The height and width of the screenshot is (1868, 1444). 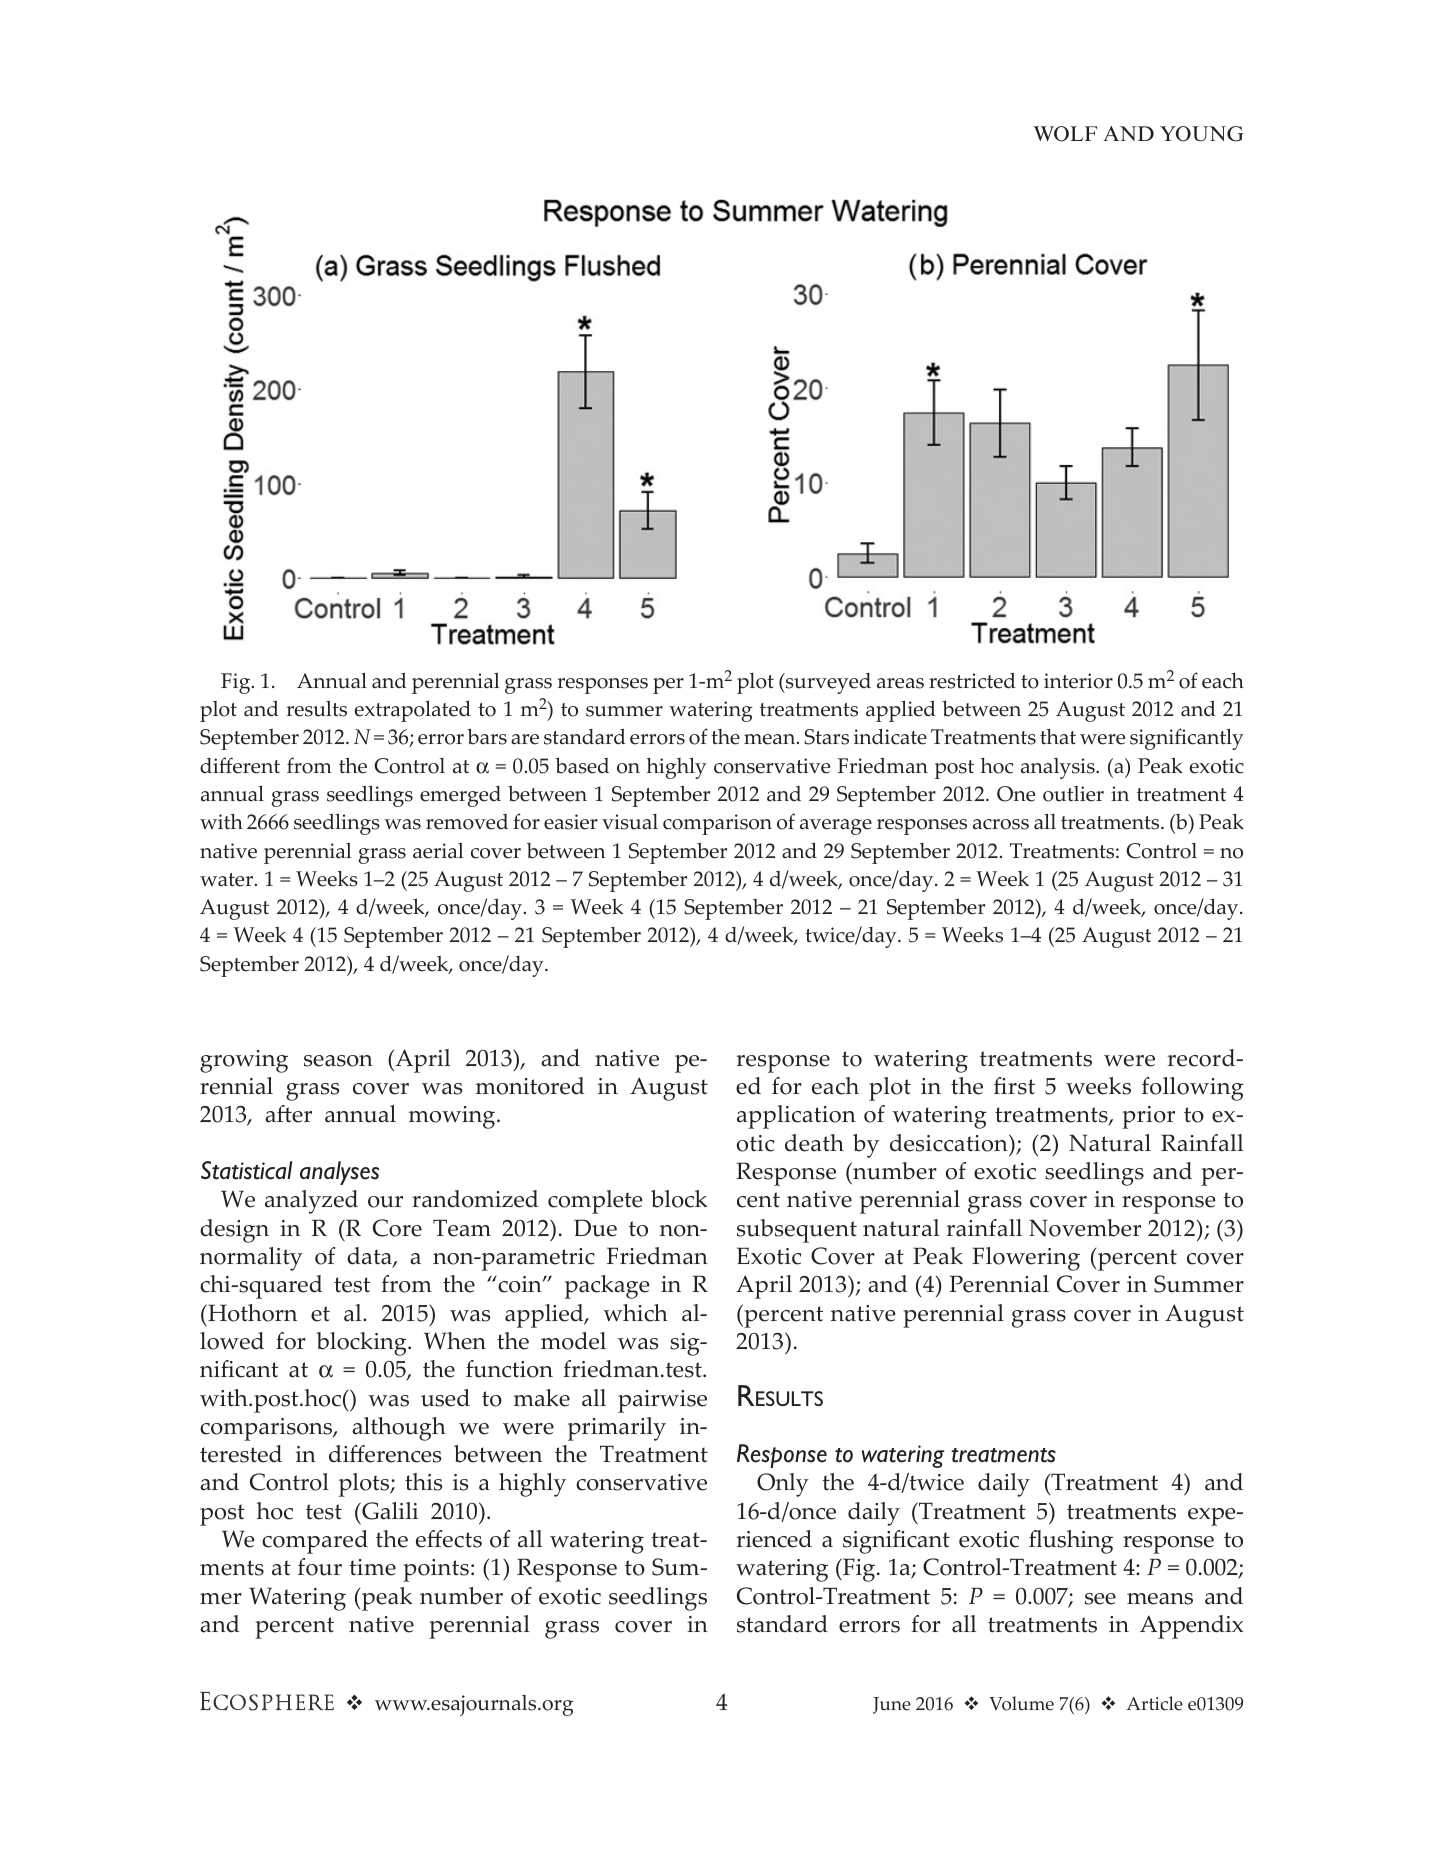 What do you see at coordinates (630, 822) in the screenshot?
I see `visual` at bounding box center [630, 822].
